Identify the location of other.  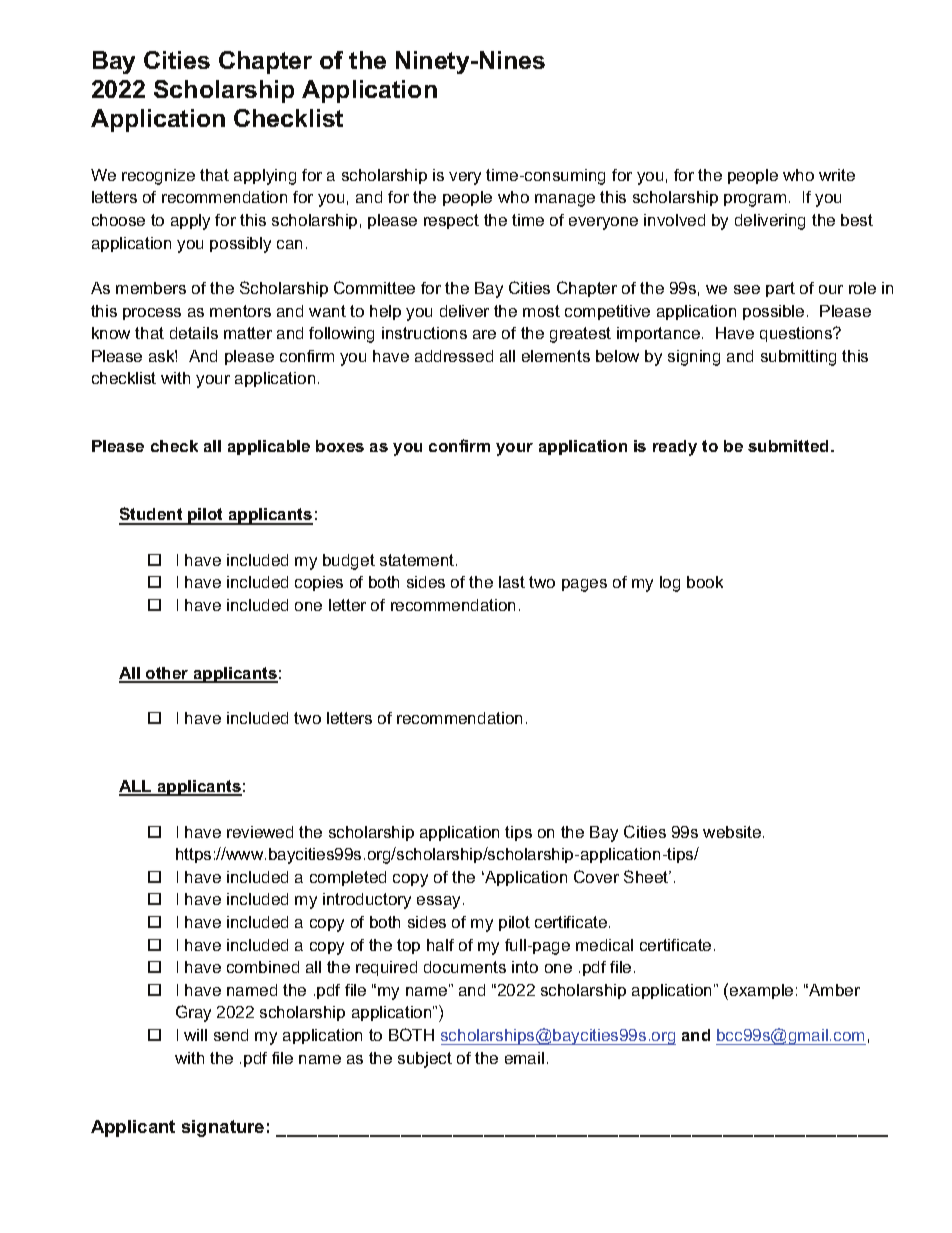
(167, 674).
